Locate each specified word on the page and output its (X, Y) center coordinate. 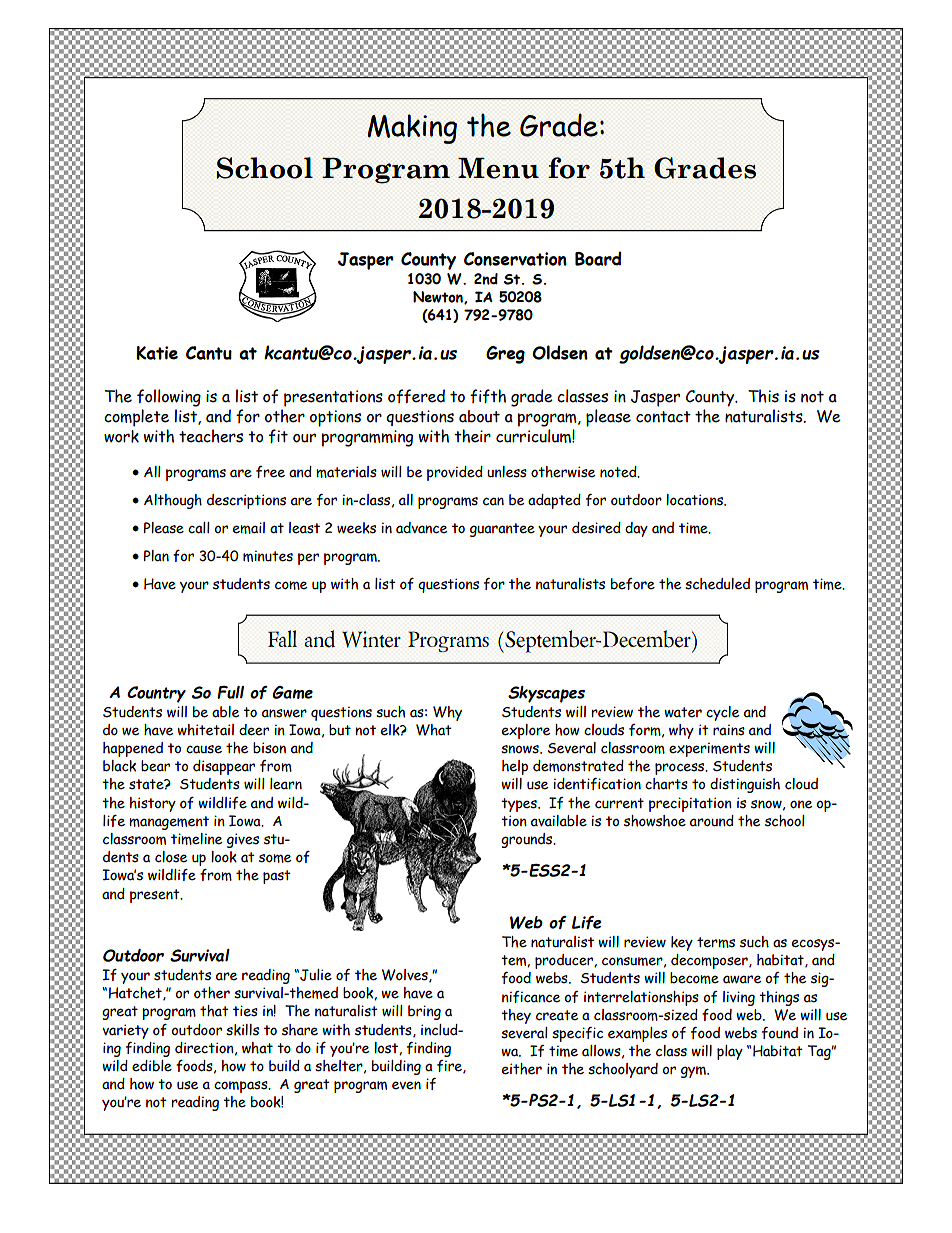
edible (152, 1066)
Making (412, 129)
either (522, 1069)
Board (598, 258)
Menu (498, 168)
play (730, 1052)
